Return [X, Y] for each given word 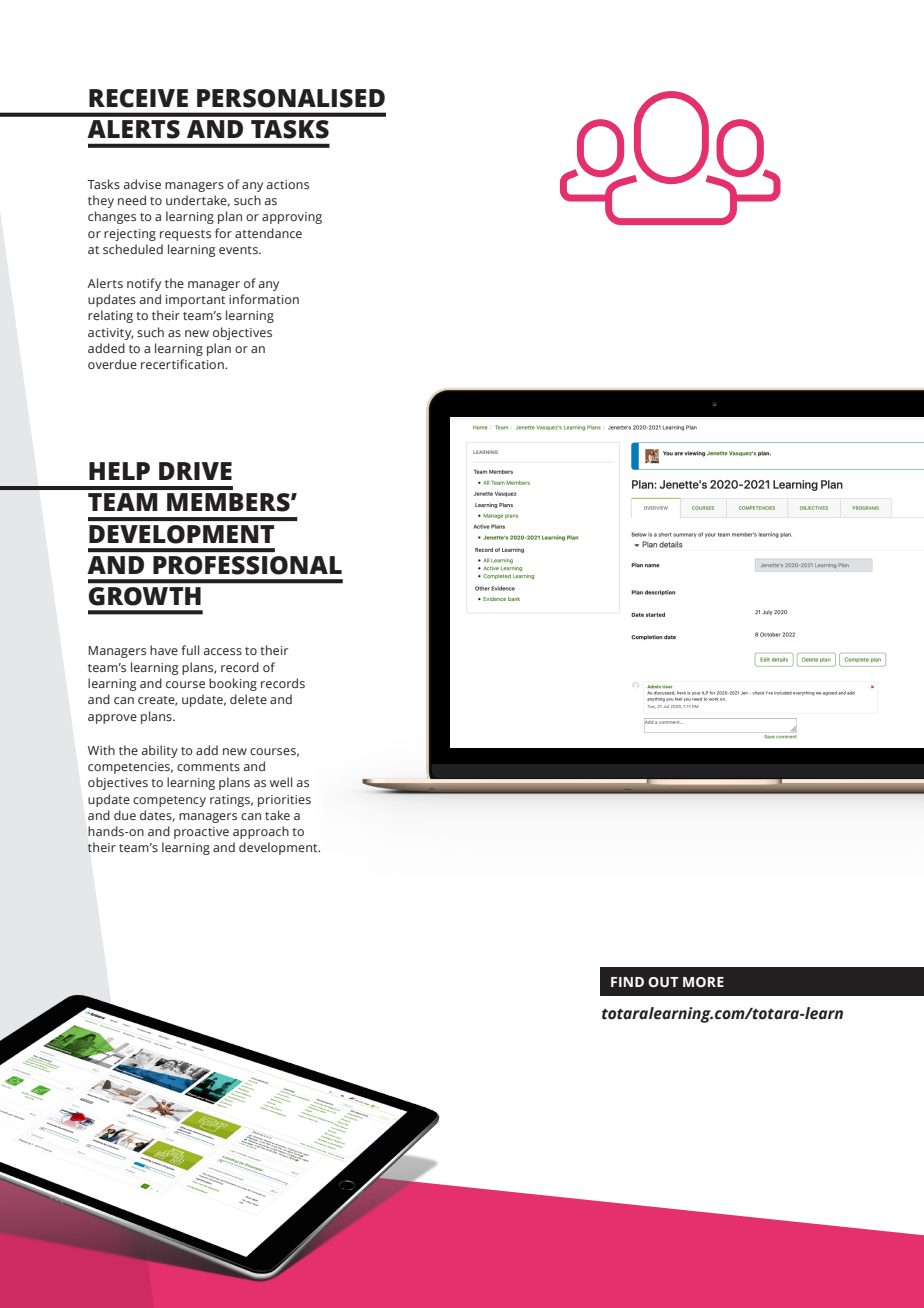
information [264, 299]
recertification [183, 364]
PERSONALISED [291, 98]
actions [288, 184]
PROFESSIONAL [247, 565]
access [223, 651]
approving [292, 218]
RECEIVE [138, 98]
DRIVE [195, 471]
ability [160, 751]
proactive [201, 833]
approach [261, 832]
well [281, 782]
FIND [627, 982]
